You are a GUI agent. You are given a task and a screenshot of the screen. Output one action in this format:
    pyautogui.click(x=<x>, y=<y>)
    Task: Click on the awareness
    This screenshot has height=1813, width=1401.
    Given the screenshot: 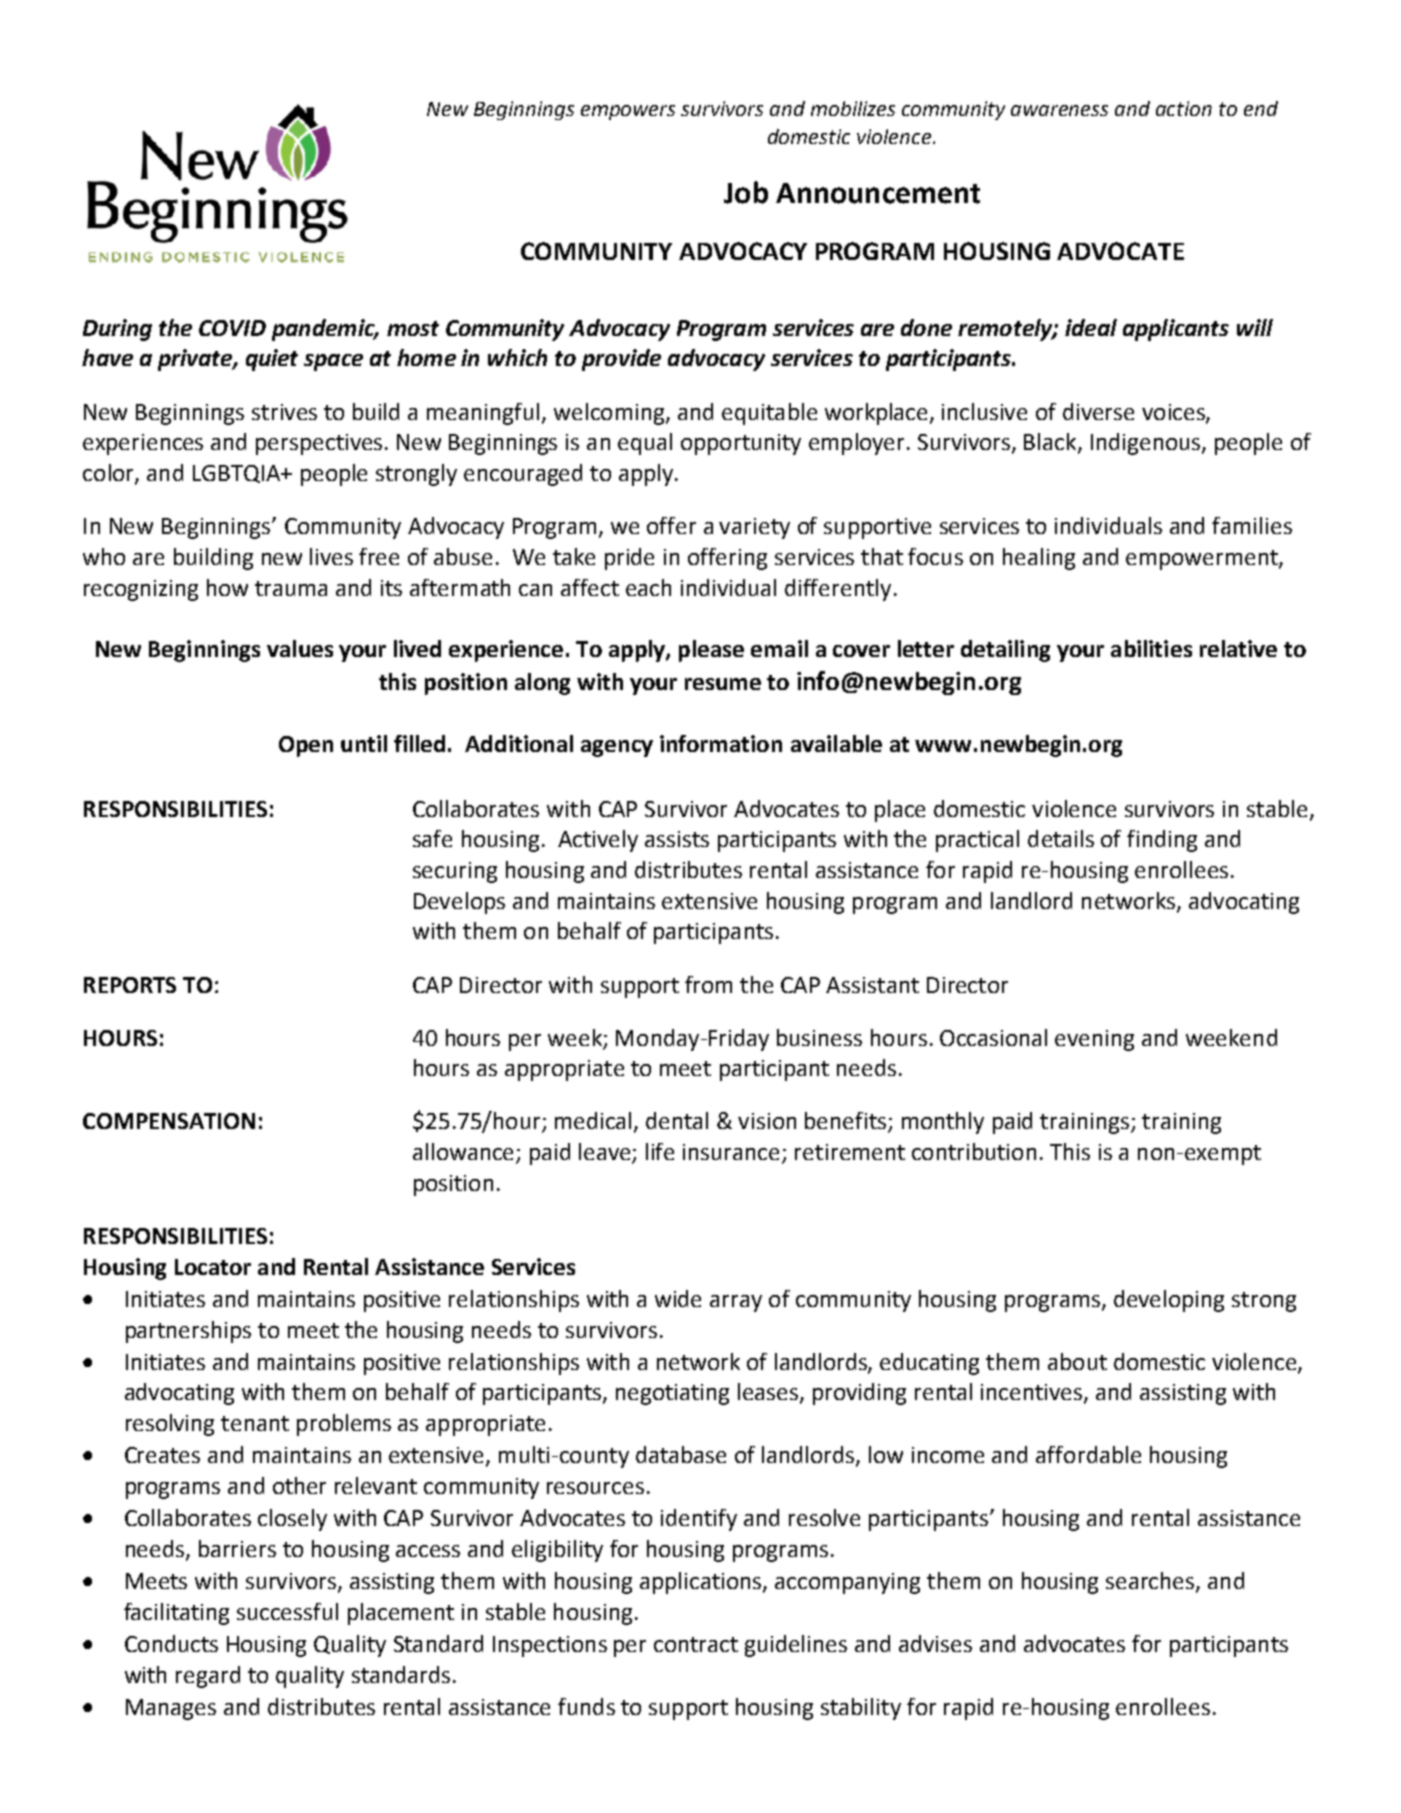 What is the action you would take?
    pyautogui.click(x=1059, y=110)
